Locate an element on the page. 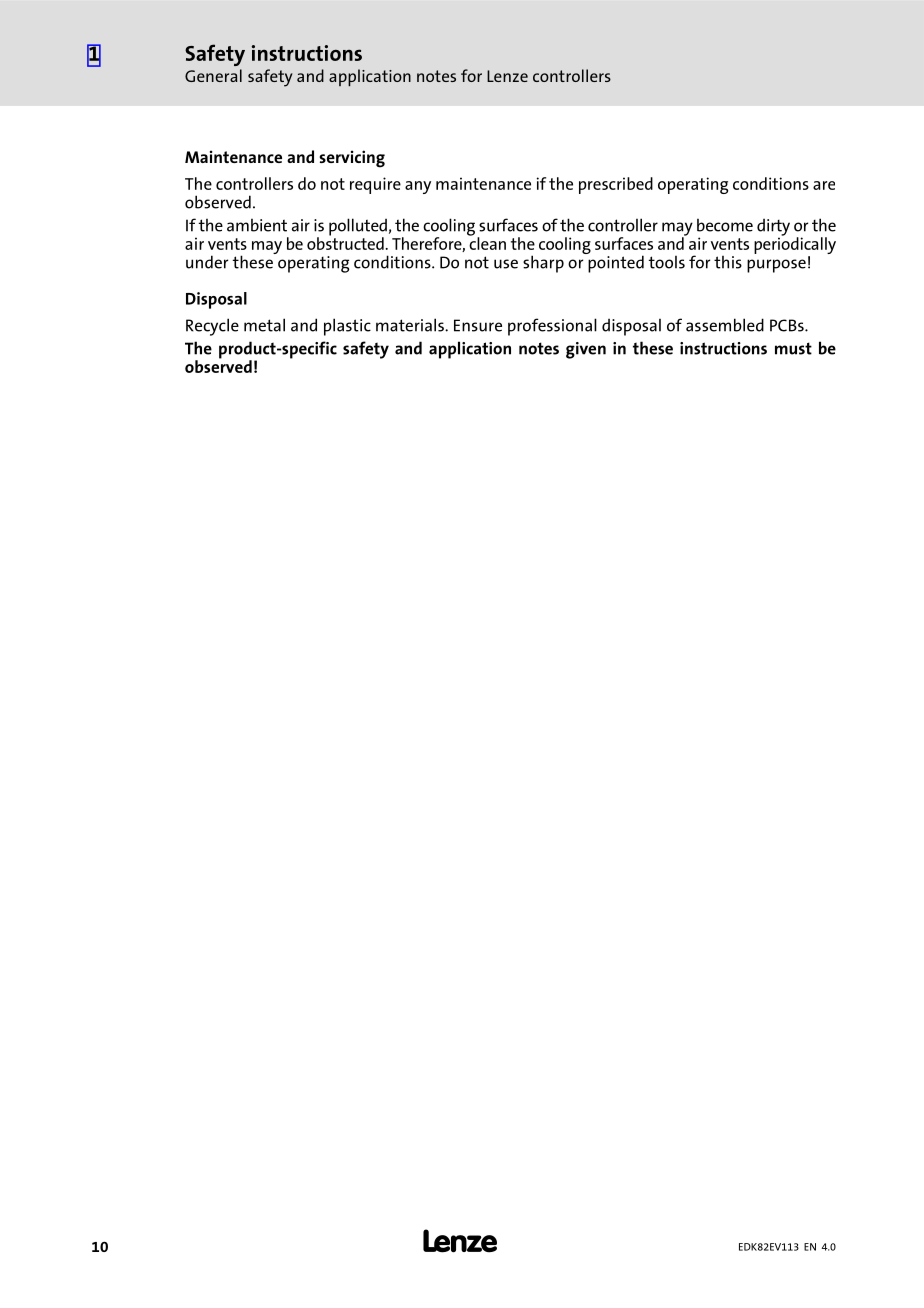 The height and width of the page is (1308, 924). ambient is located at coordinates (257, 225).
